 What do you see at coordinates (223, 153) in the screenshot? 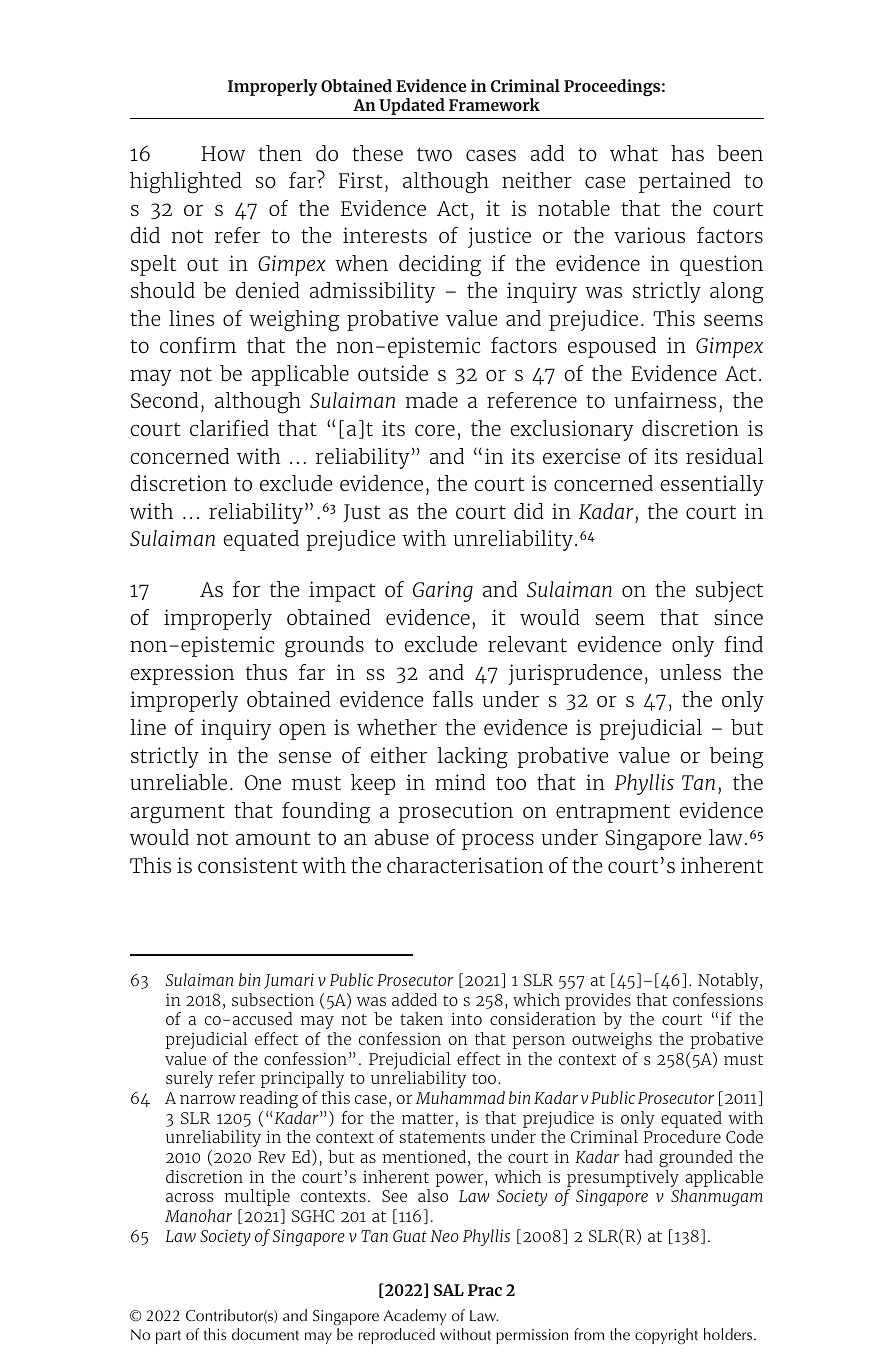
I see `How` at bounding box center [223, 153].
